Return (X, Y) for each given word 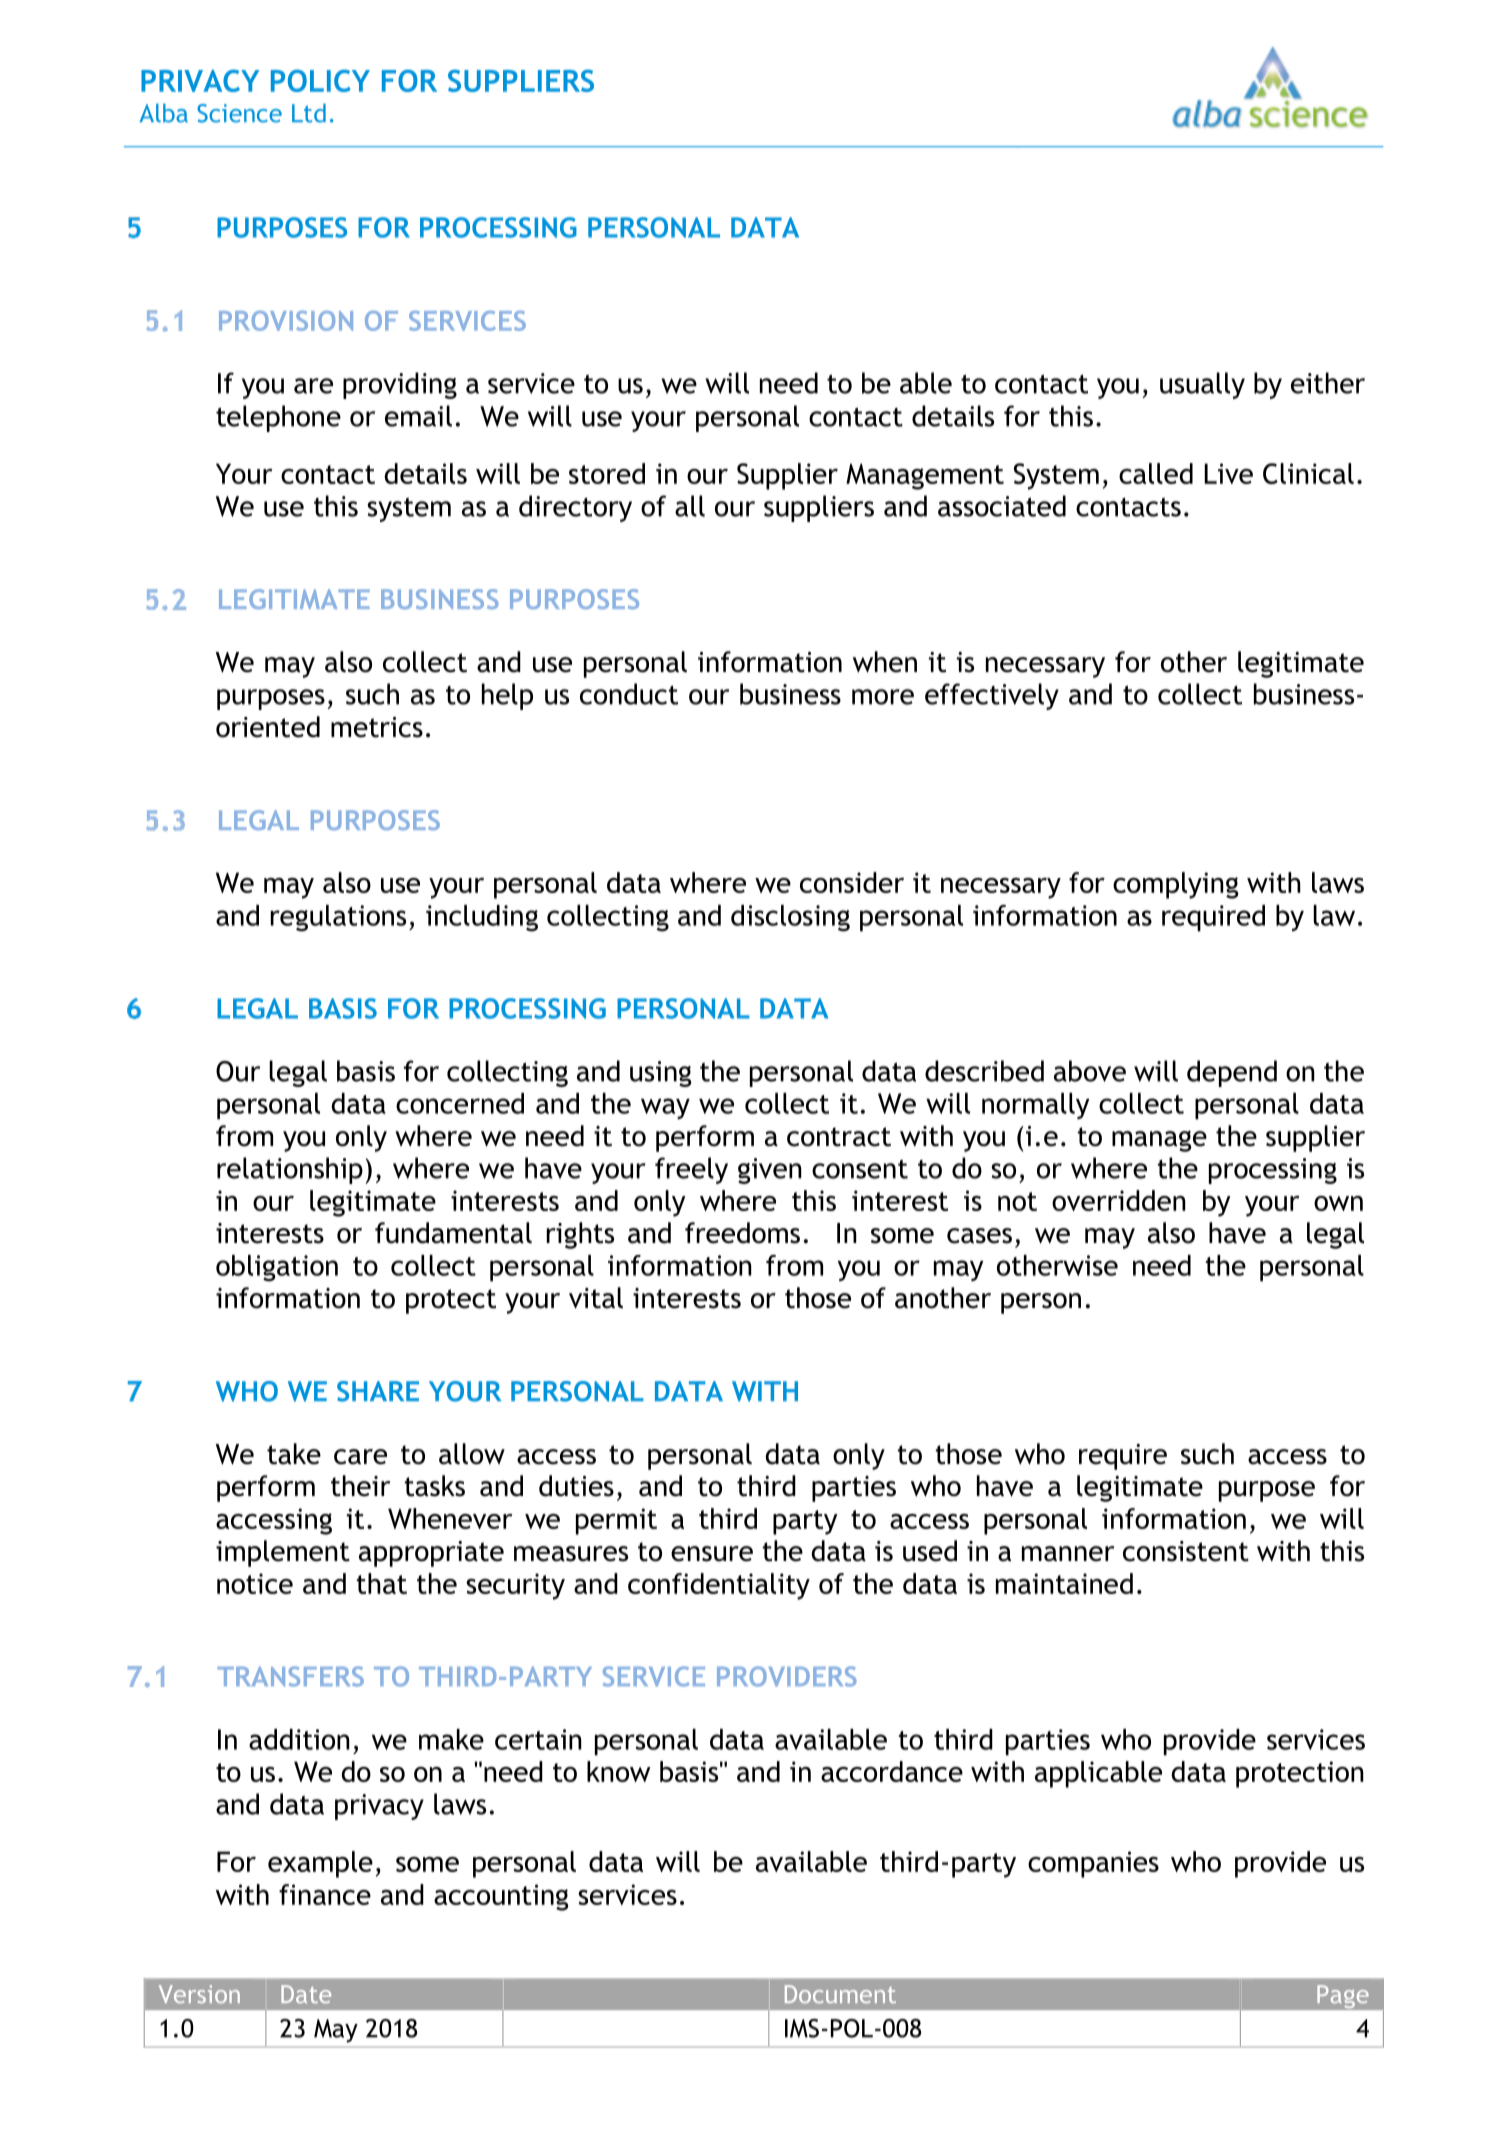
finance (325, 1894)
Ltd (309, 113)
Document (840, 1994)
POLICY (320, 80)
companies (1093, 1864)
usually (1202, 385)
